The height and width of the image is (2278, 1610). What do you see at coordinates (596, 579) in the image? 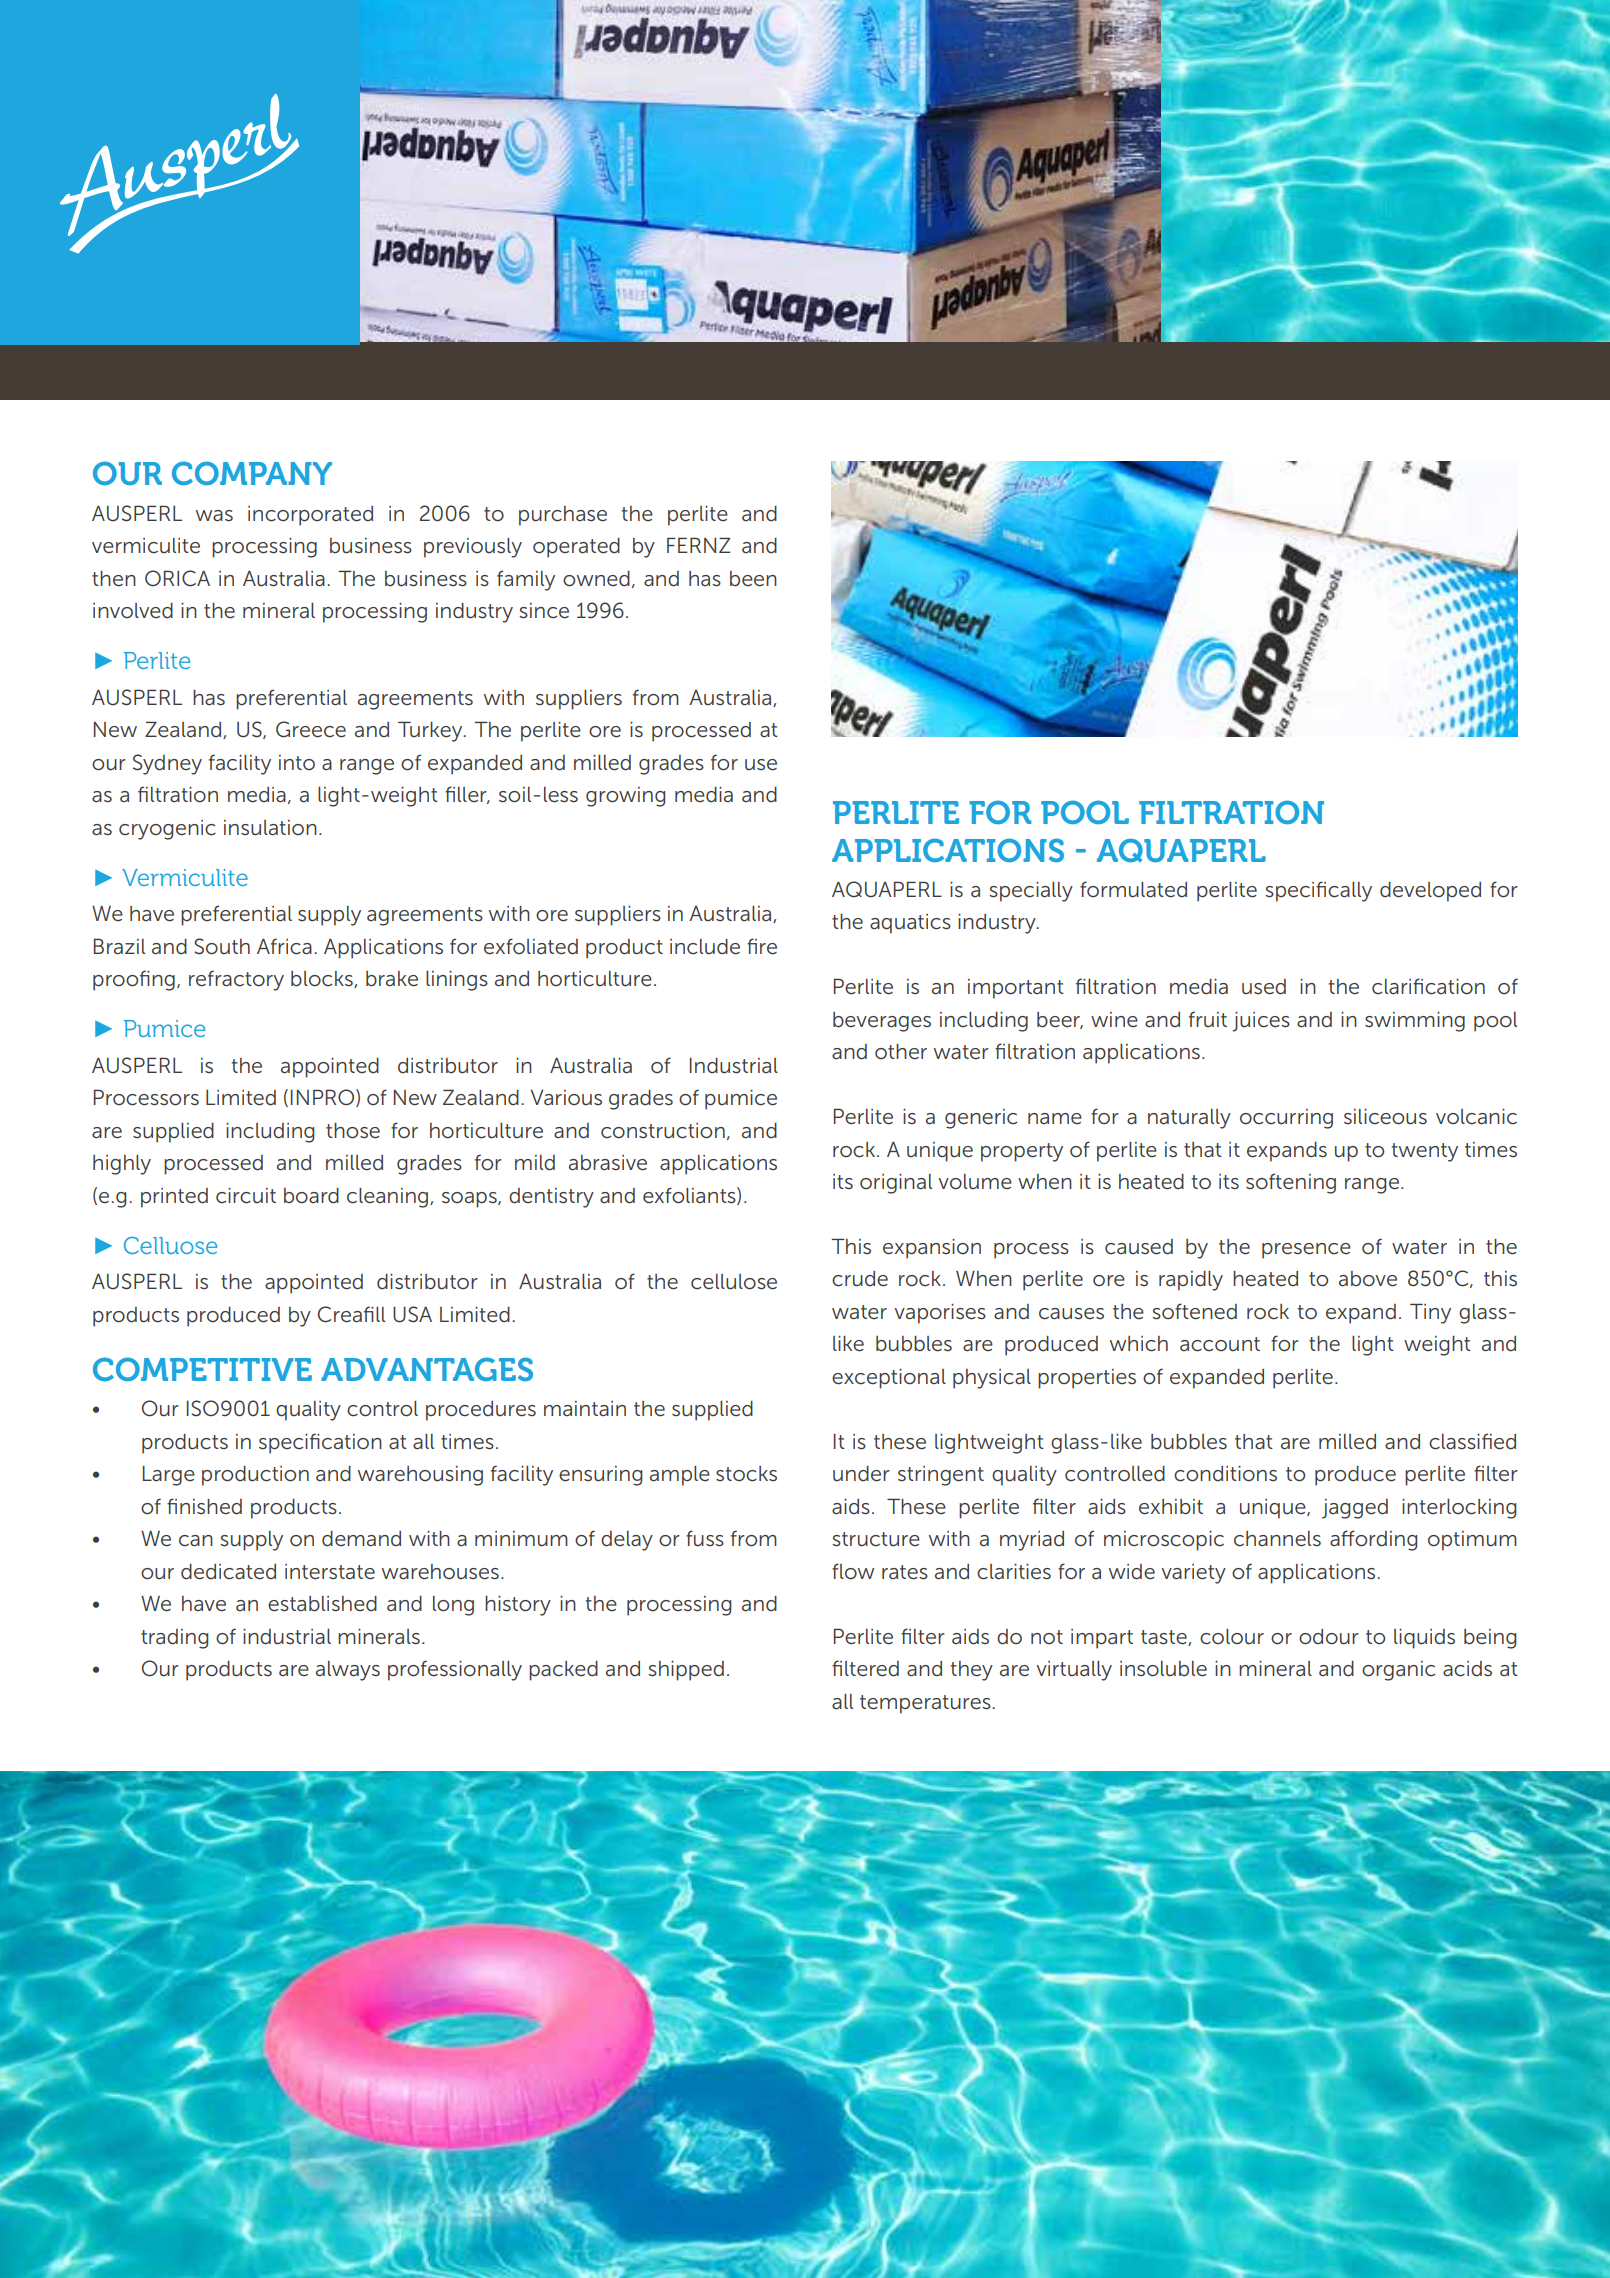
I see `owned` at bounding box center [596, 579].
